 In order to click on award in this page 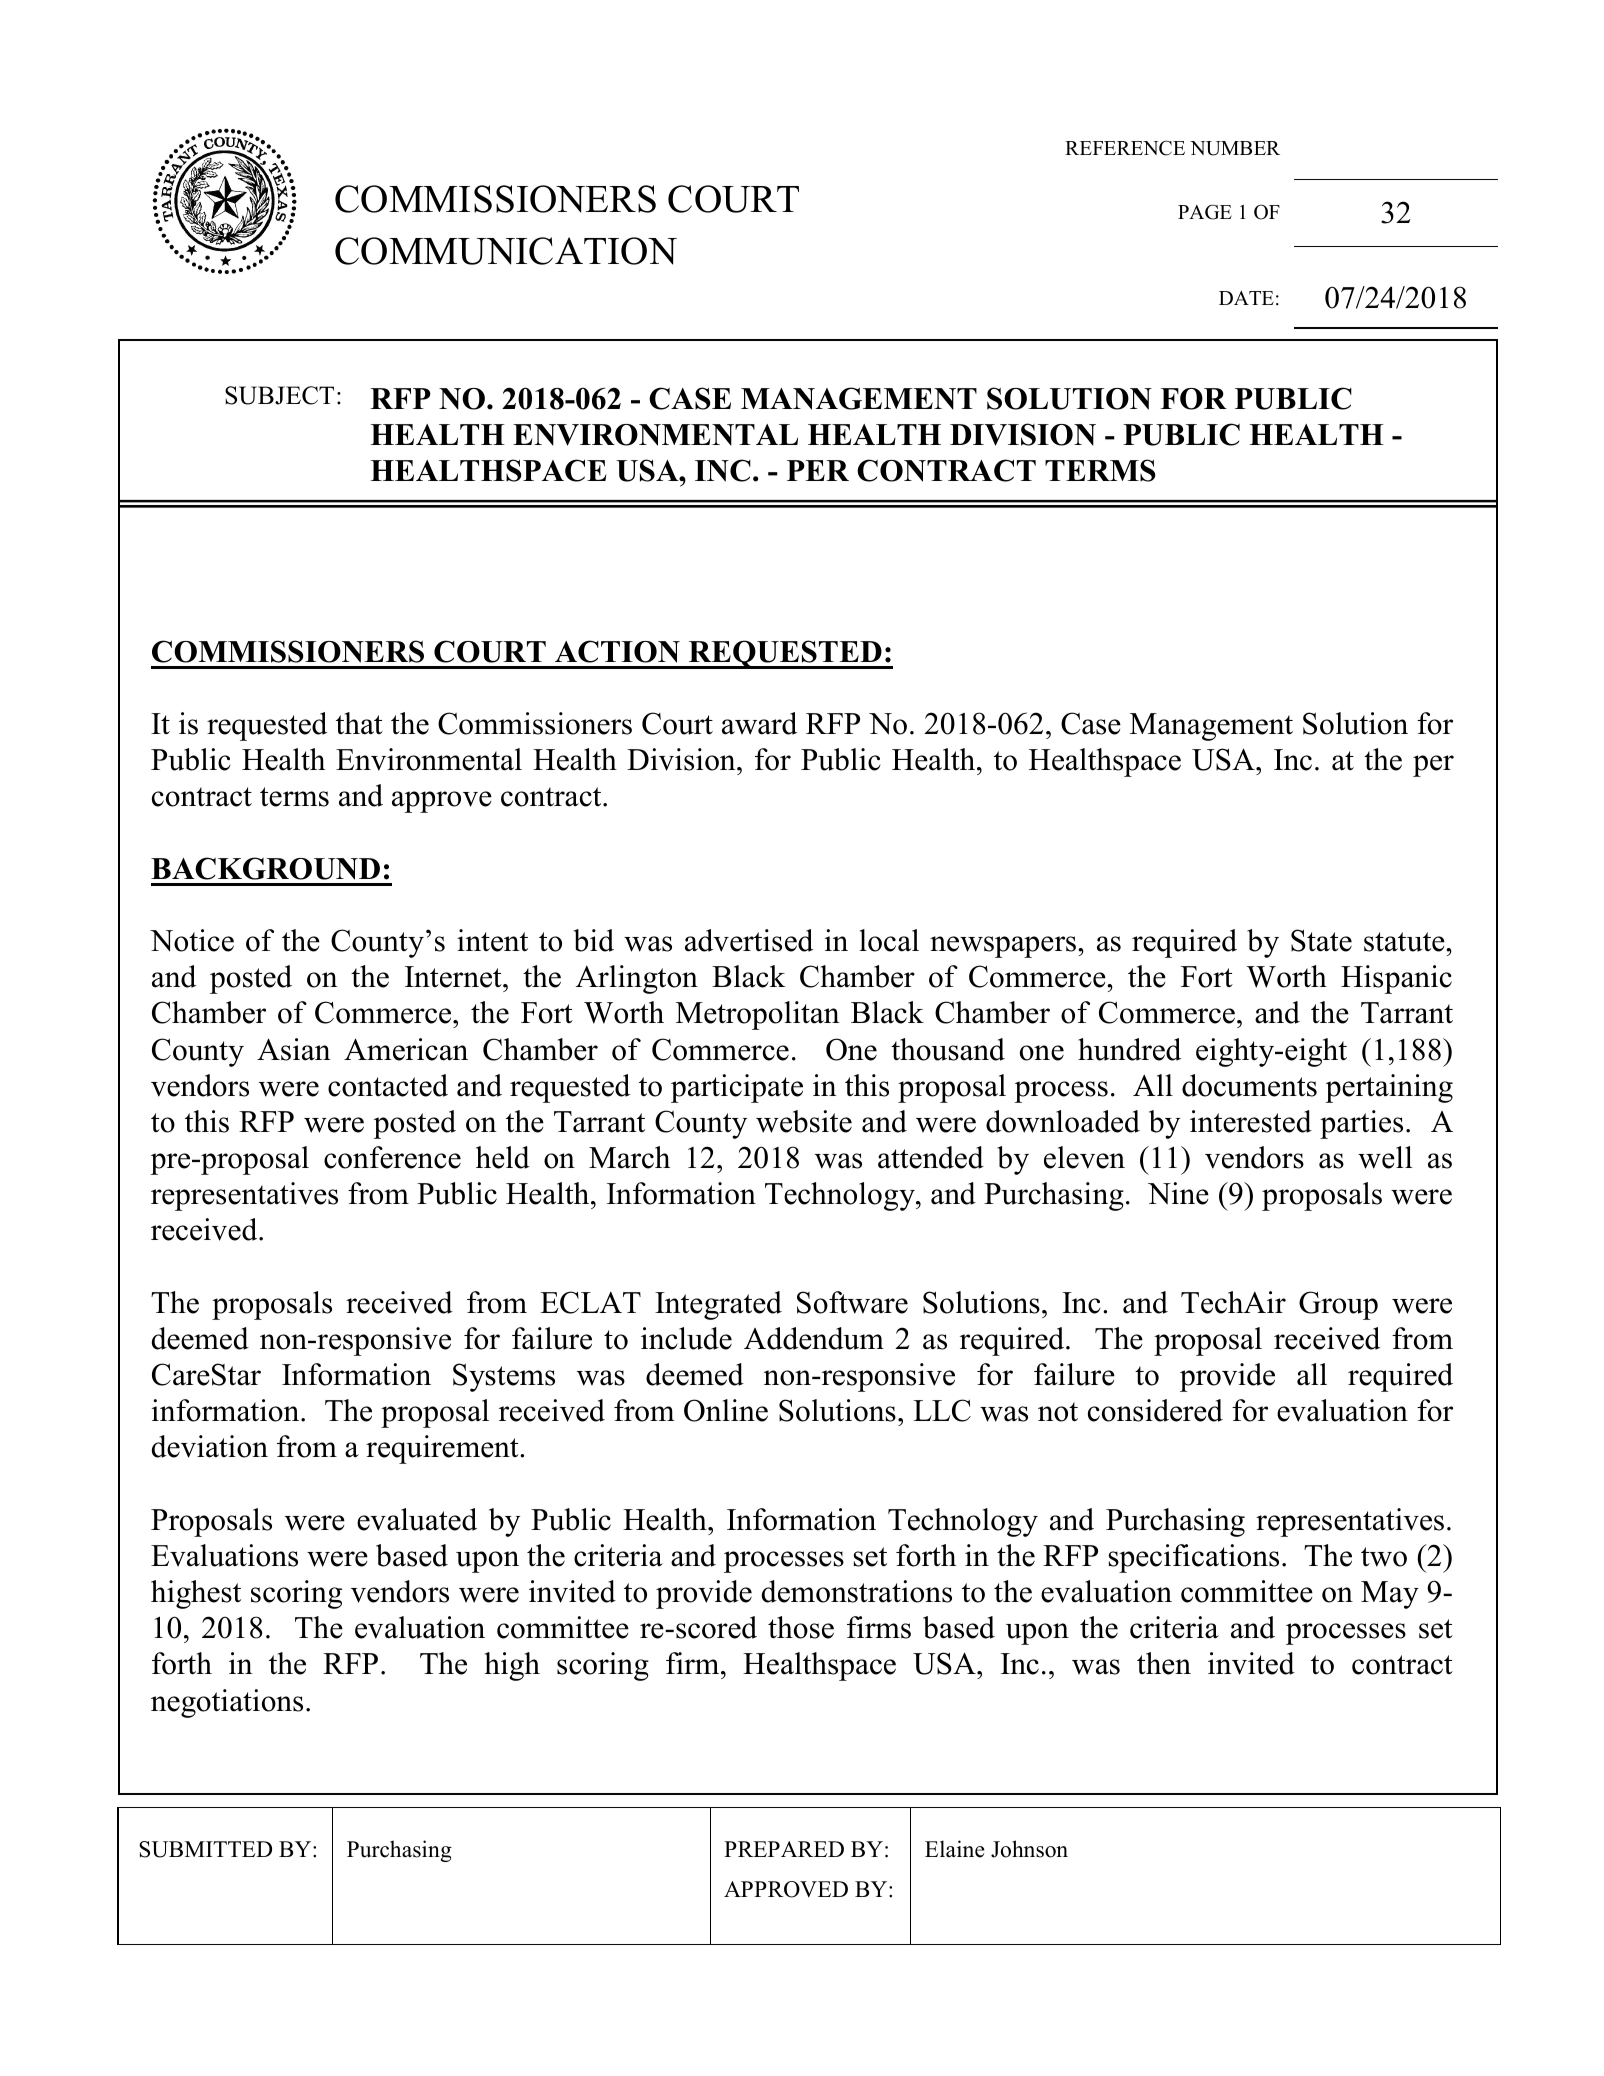, I will do `click(759, 723)`.
